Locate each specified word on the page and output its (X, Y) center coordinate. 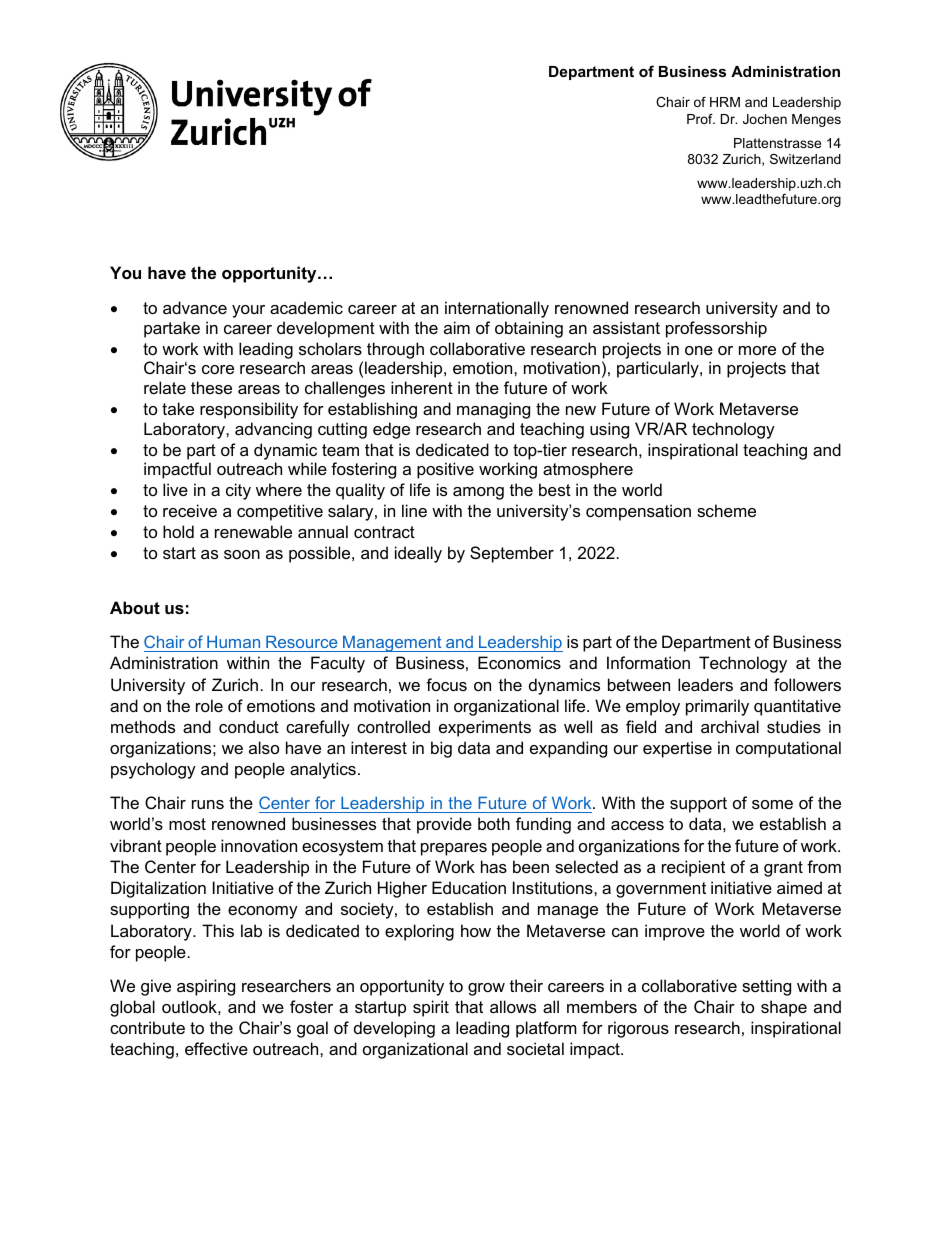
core (218, 369)
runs (208, 804)
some (772, 804)
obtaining (529, 329)
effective (216, 1048)
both (494, 823)
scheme (726, 510)
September (512, 554)
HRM (725, 102)
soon (242, 554)
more (757, 350)
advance (195, 307)
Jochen (765, 119)
